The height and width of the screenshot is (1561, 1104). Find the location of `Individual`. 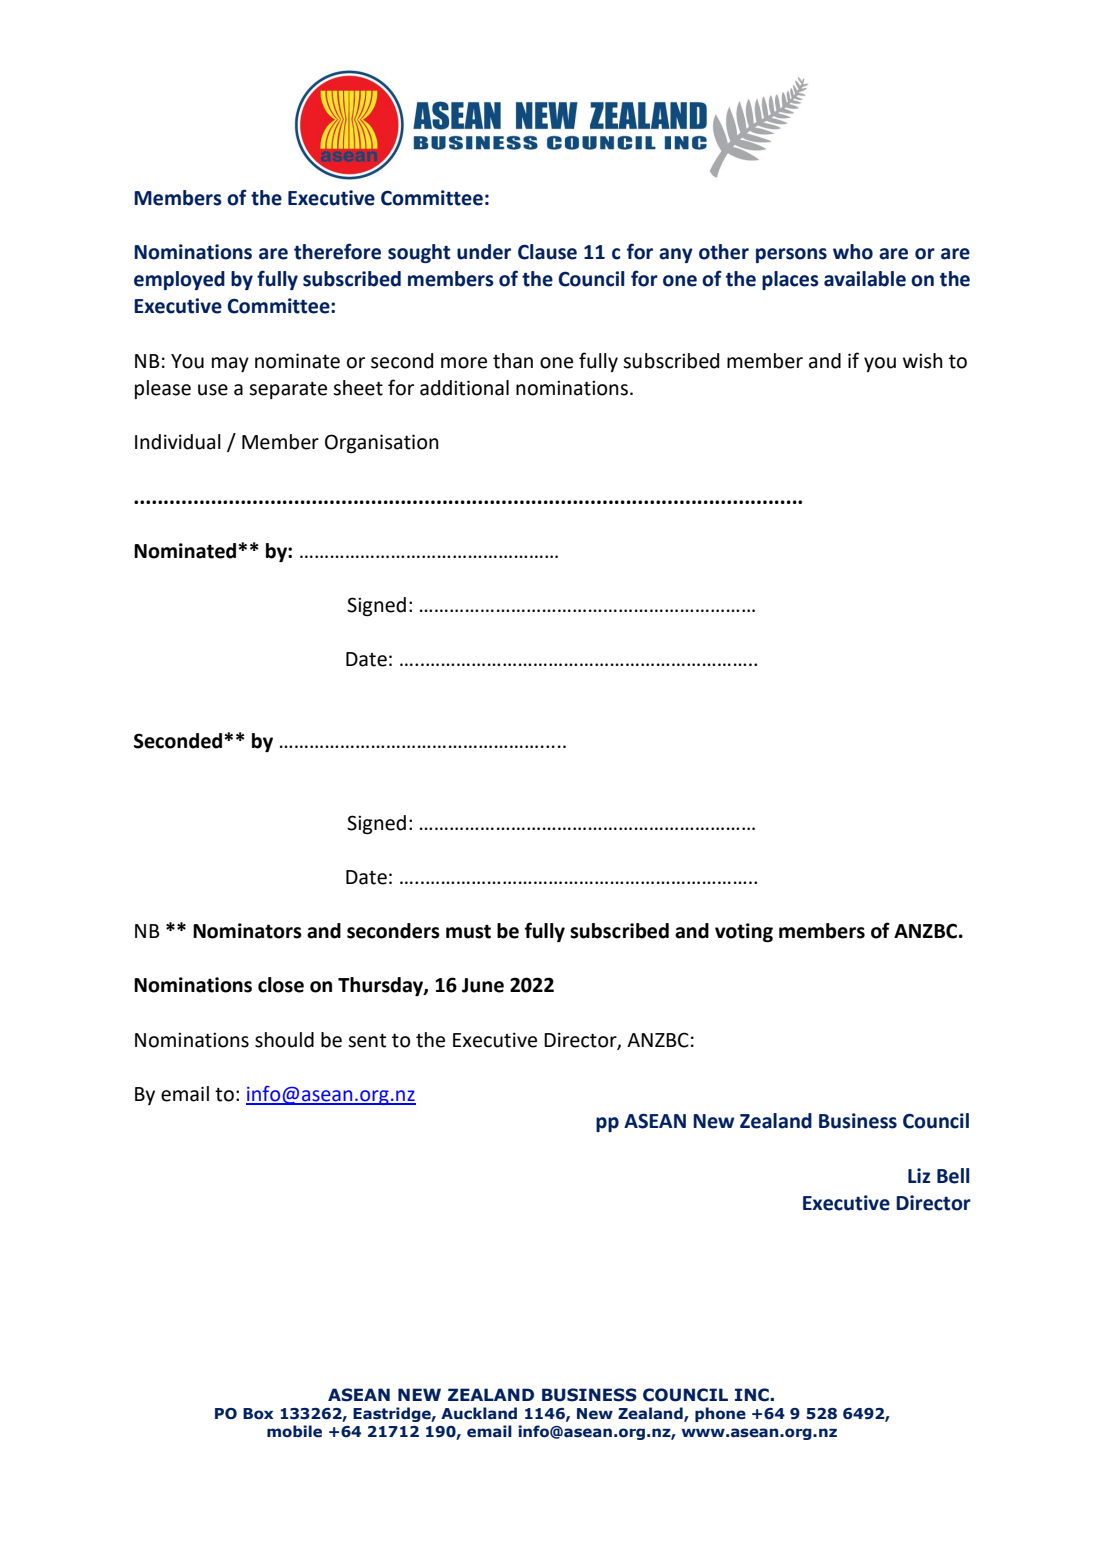

Individual is located at coordinates (178, 442).
